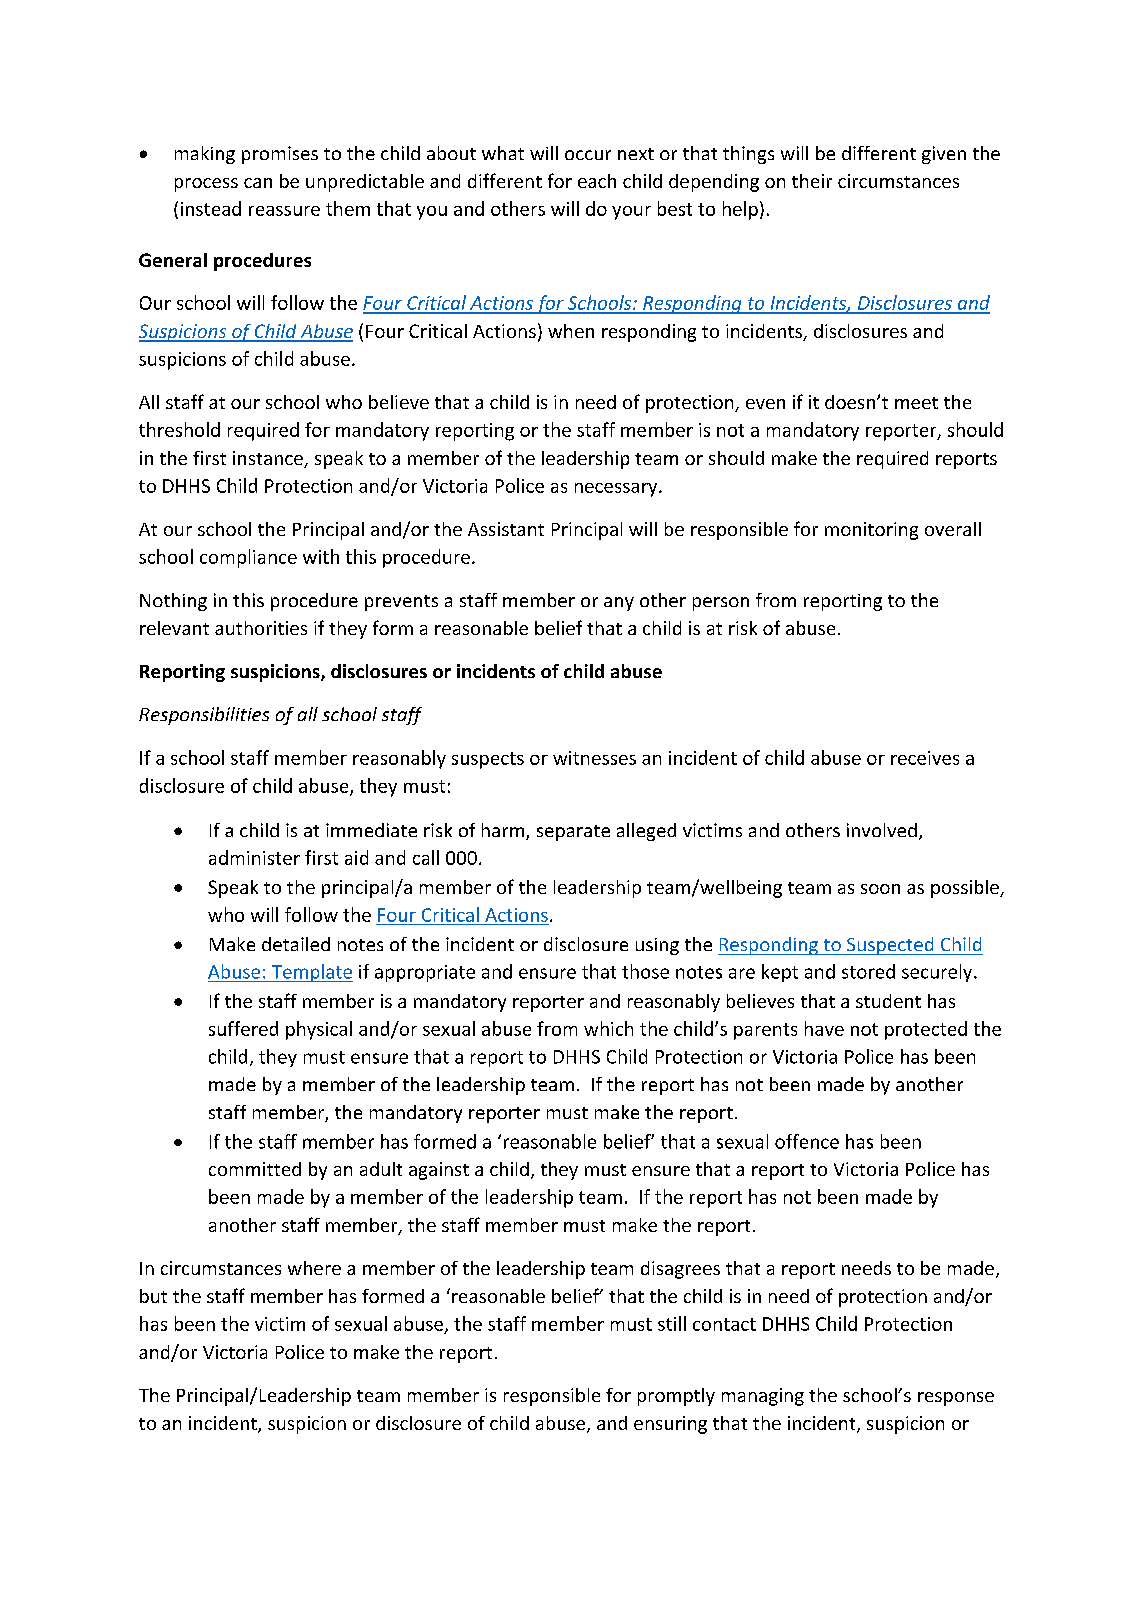 Image resolution: width=1145 pixels, height=1620 pixels. Describe the element at coordinates (258, 183) in the document. I see `can` at that location.
